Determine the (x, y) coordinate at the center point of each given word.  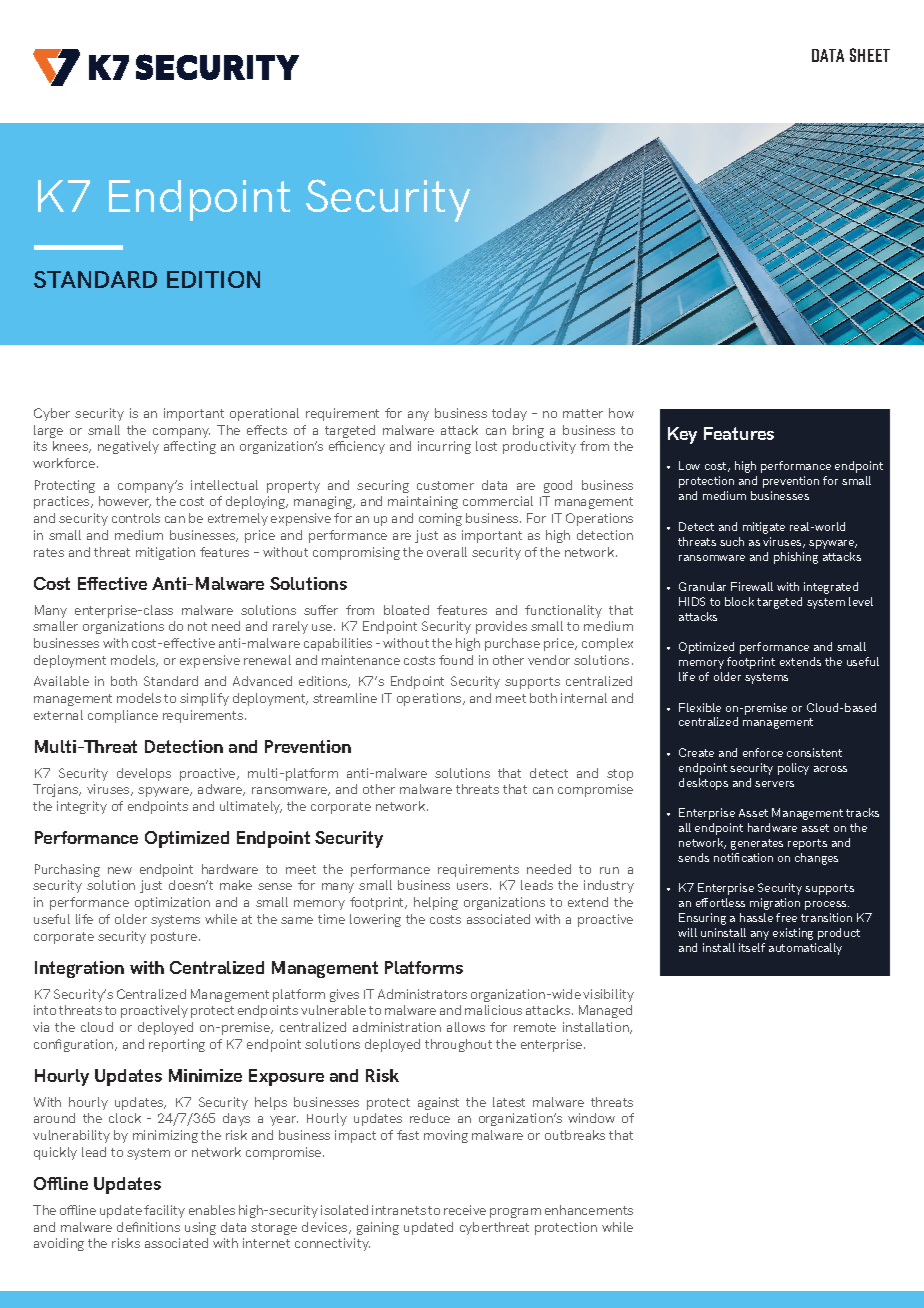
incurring (444, 447)
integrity (82, 807)
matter (583, 413)
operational (264, 414)
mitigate (764, 528)
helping (436, 903)
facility (164, 1211)
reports (807, 844)
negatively (128, 447)
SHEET (870, 55)
